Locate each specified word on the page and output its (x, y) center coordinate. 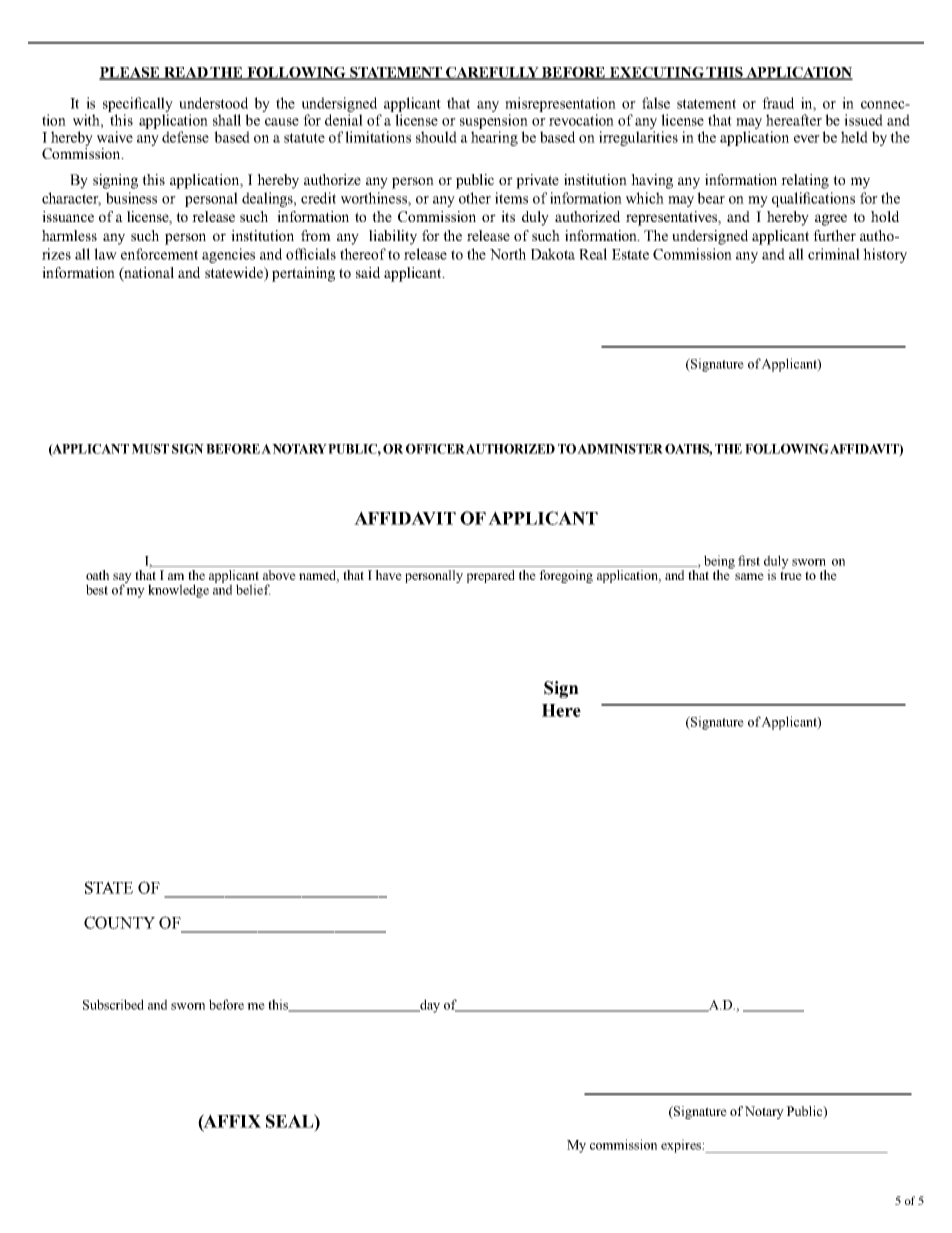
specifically (138, 104)
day (429, 1006)
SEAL (291, 1121)
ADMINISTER (620, 449)
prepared (491, 576)
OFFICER (435, 449)
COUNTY (119, 922)
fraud (778, 103)
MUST (150, 449)
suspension (494, 121)
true (791, 575)
